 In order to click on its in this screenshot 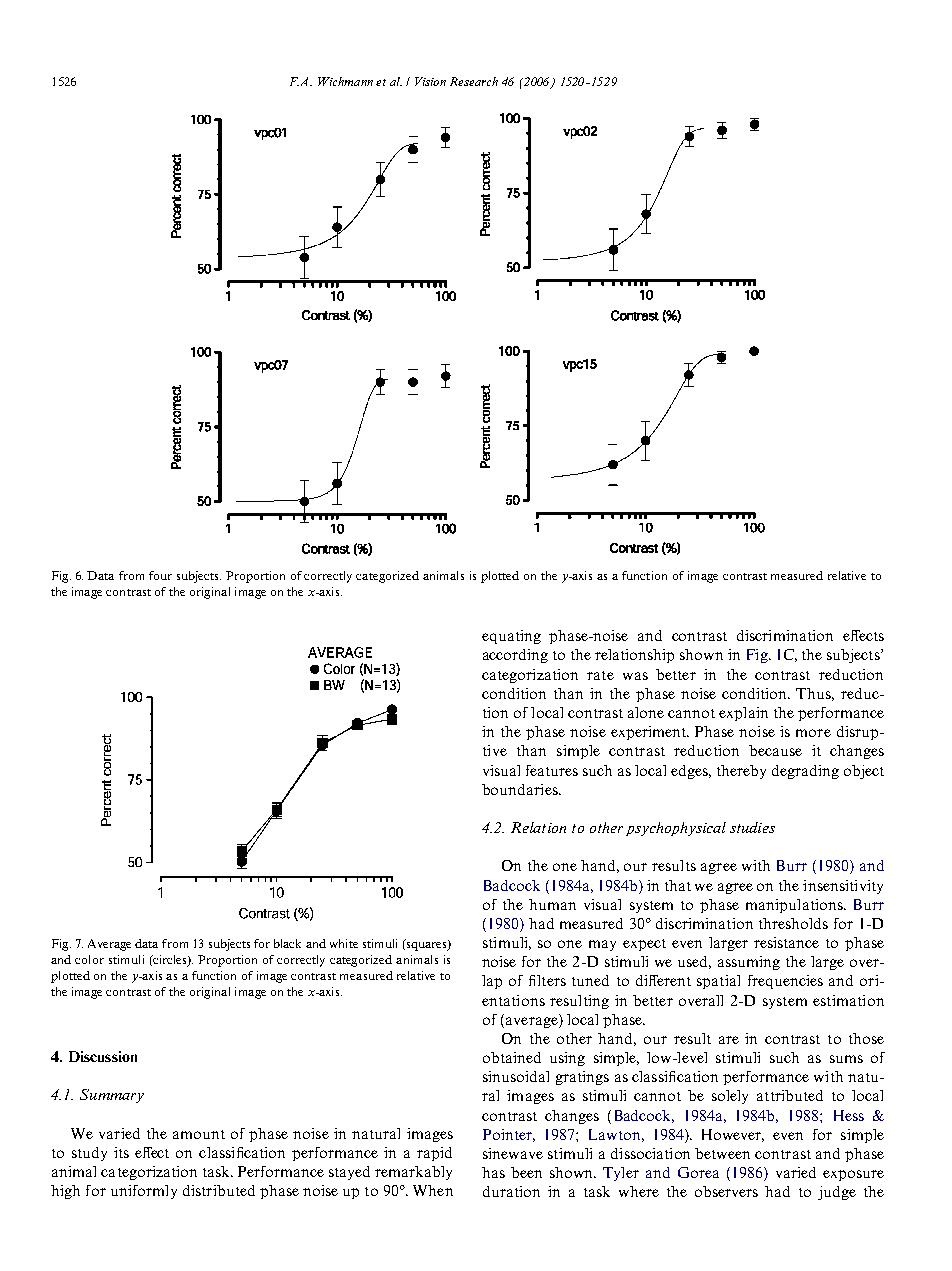, I will do `click(121, 1152)`.
